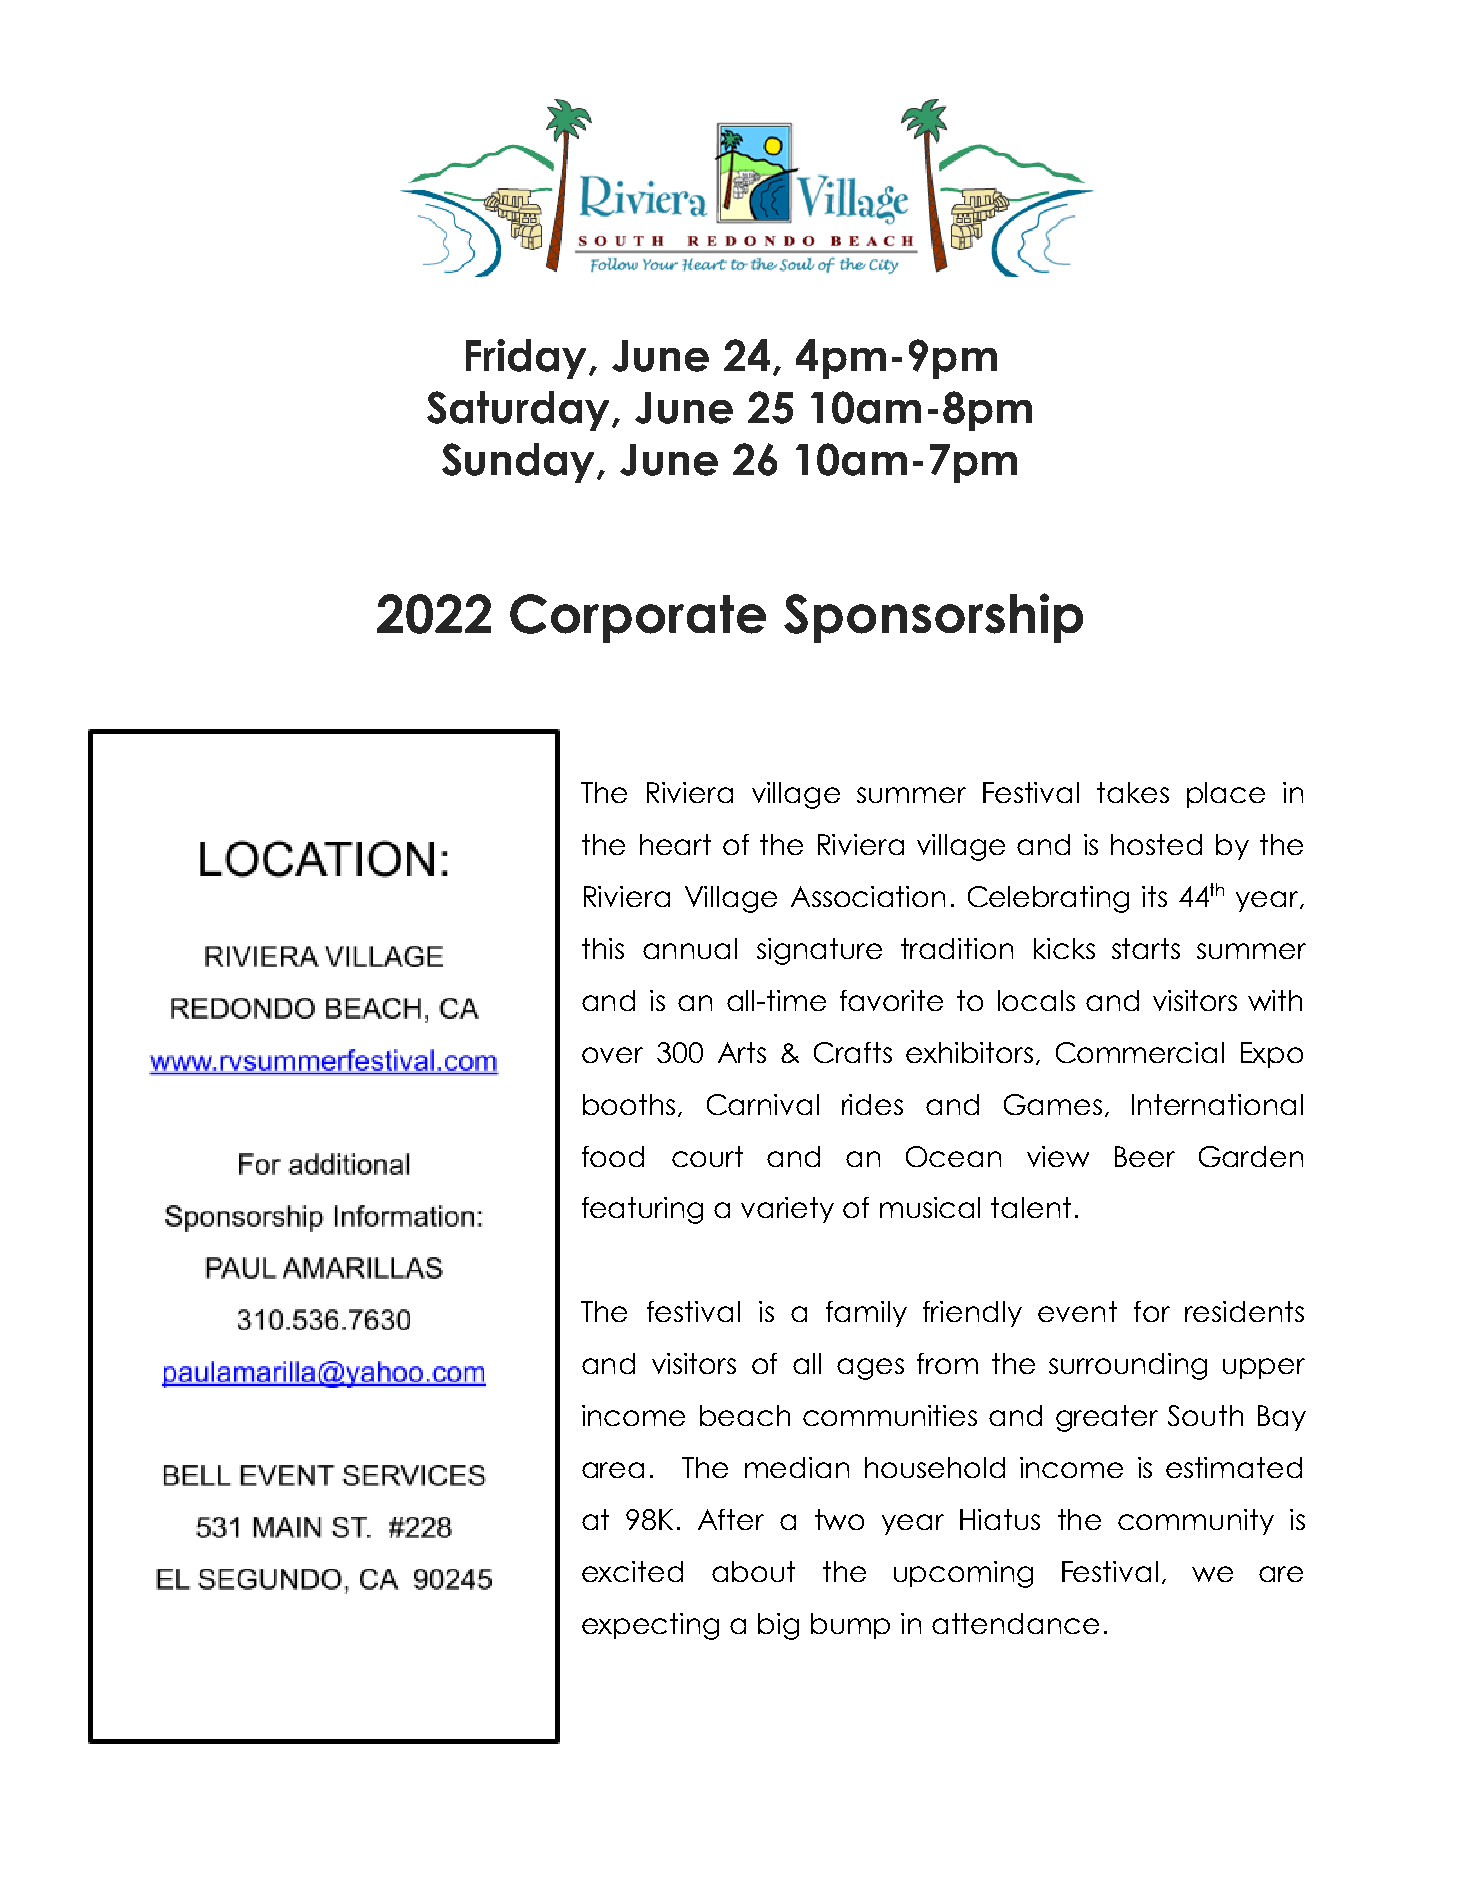 The image size is (1461, 1890). I want to click on its, so click(1154, 896).
